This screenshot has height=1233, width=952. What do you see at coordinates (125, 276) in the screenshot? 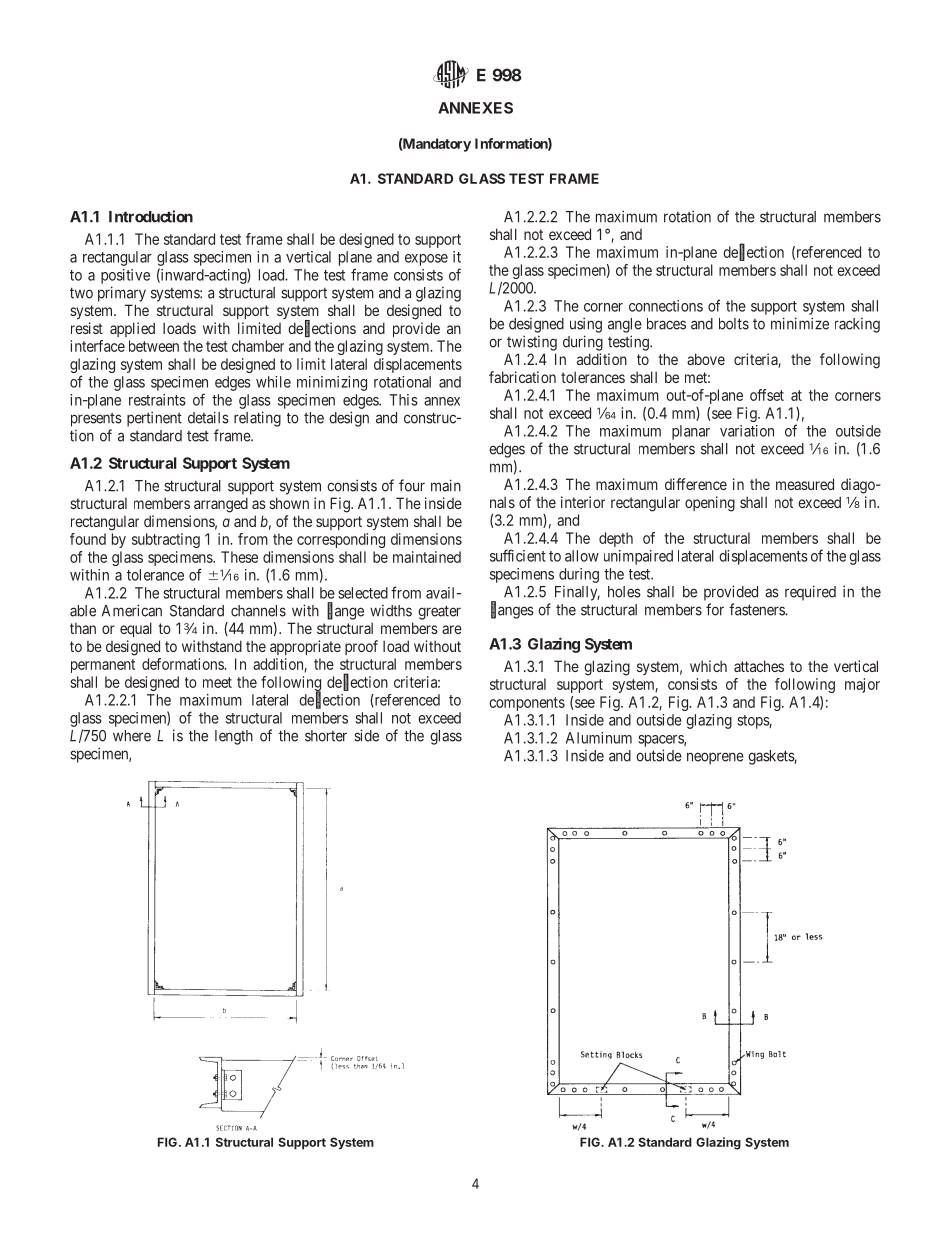
I see `positive` at bounding box center [125, 276].
